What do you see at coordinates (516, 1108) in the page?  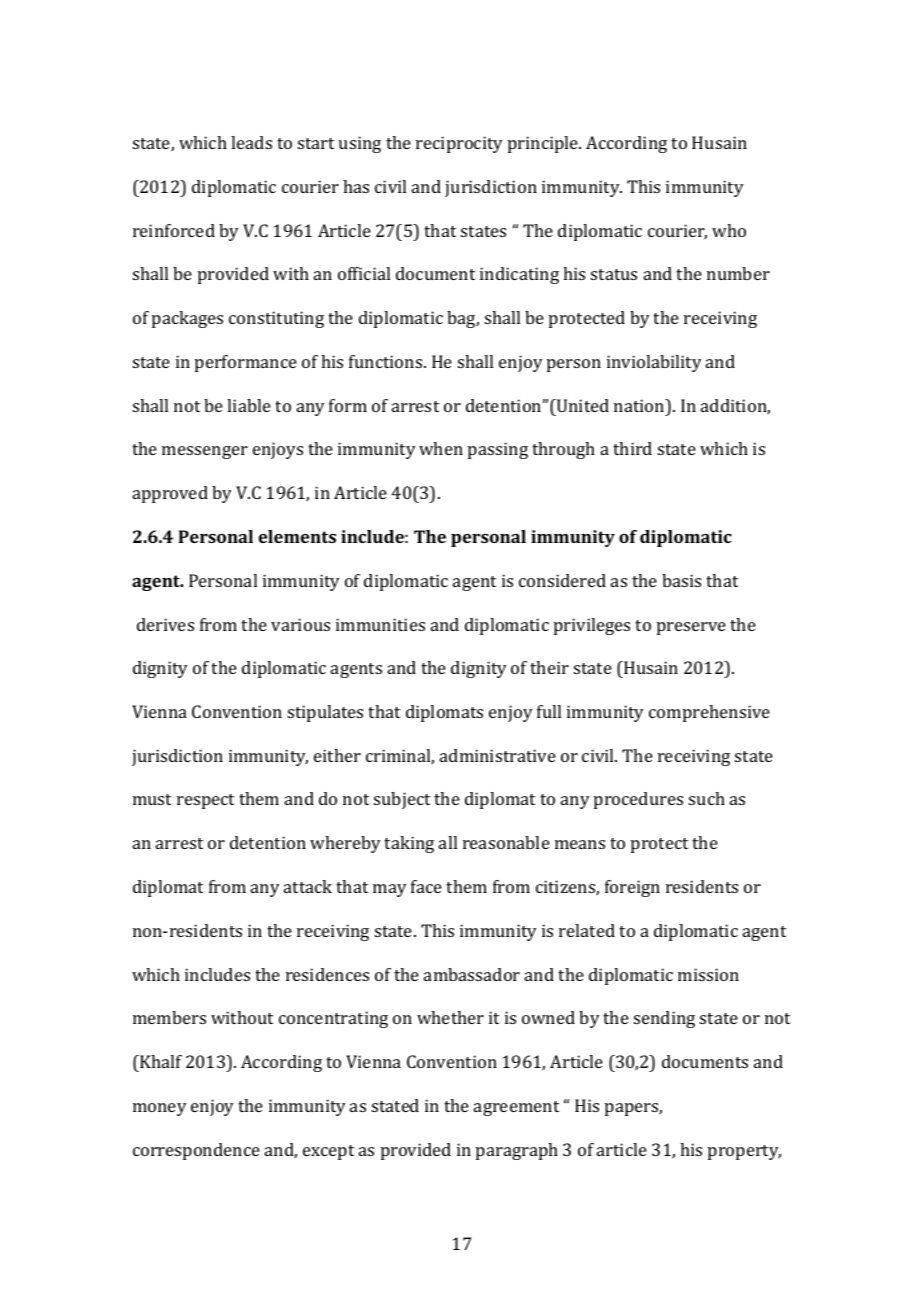 I see `agreement` at bounding box center [516, 1108].
